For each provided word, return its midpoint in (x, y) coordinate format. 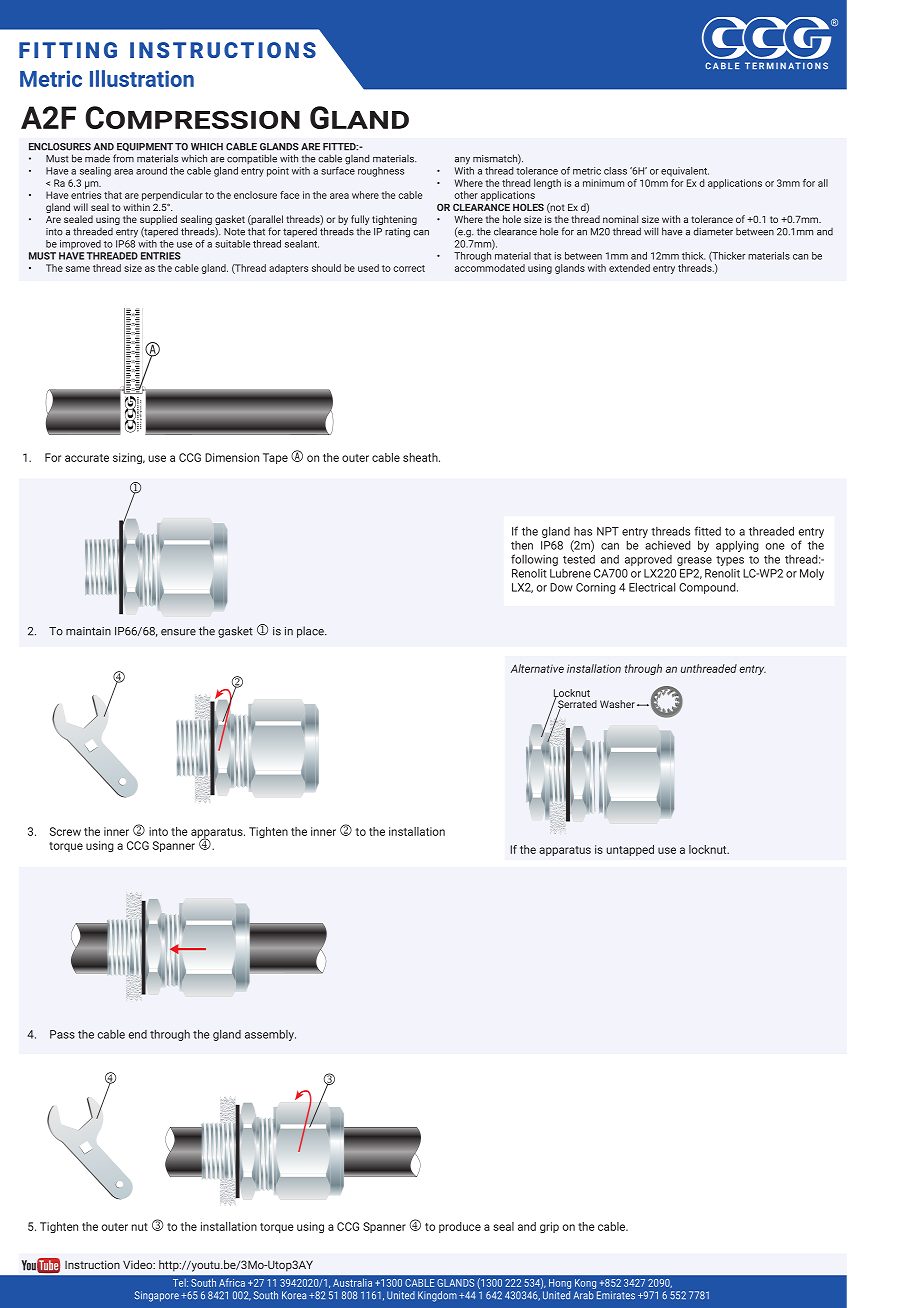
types (730, 561)
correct (409, 268)
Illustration (142, 78)
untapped (630, 850)
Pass (62, 1034)
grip (549, 1227)
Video (139, 1264)
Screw (65, 831)
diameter (713, 231)
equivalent (685, 172)
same (78, 269)
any (462, 161)
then (522, 545)
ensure (178, 632)
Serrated (577, 705)
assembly (270, 1035)
